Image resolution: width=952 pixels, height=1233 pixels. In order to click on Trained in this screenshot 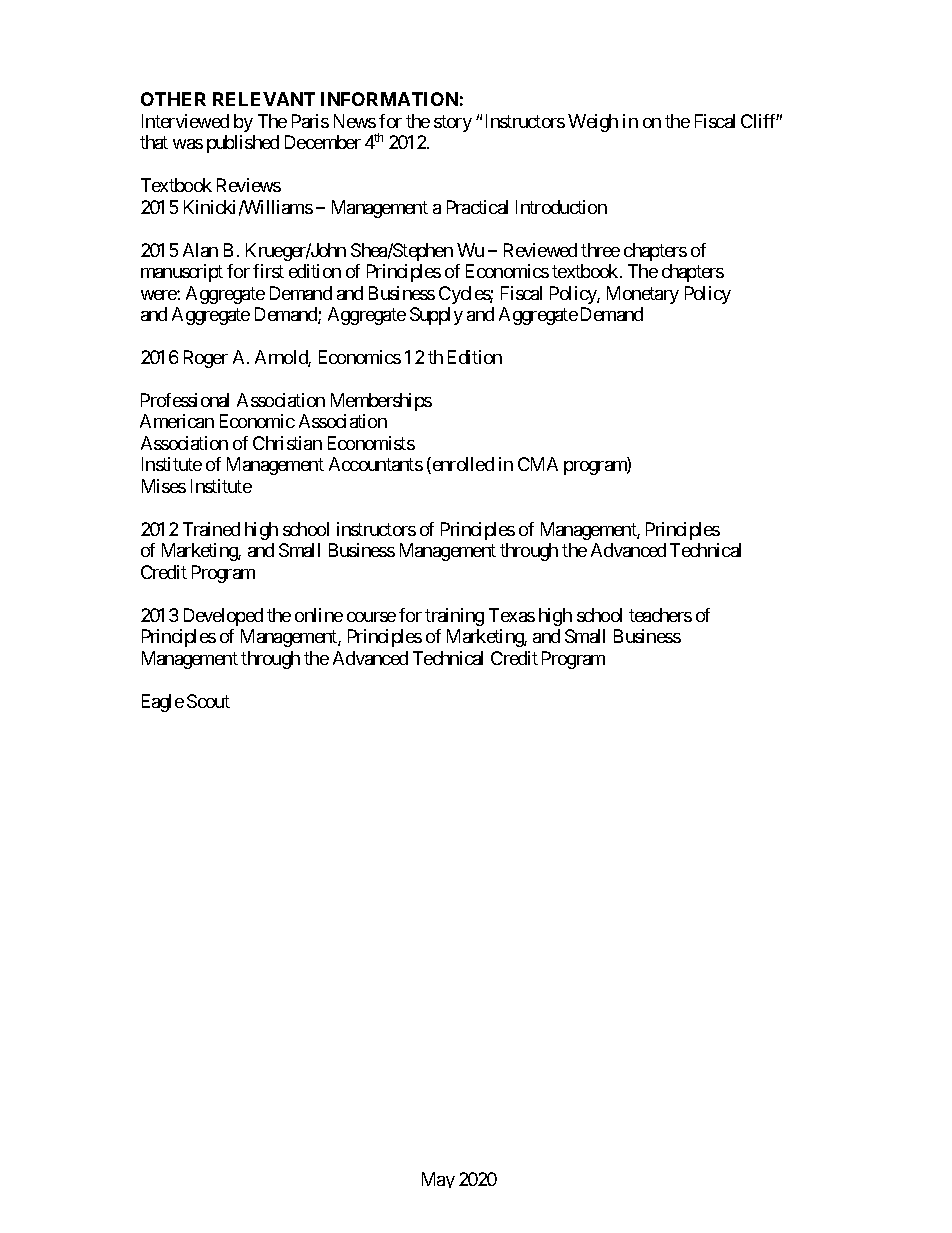, I will do `click(211, 529)`.
